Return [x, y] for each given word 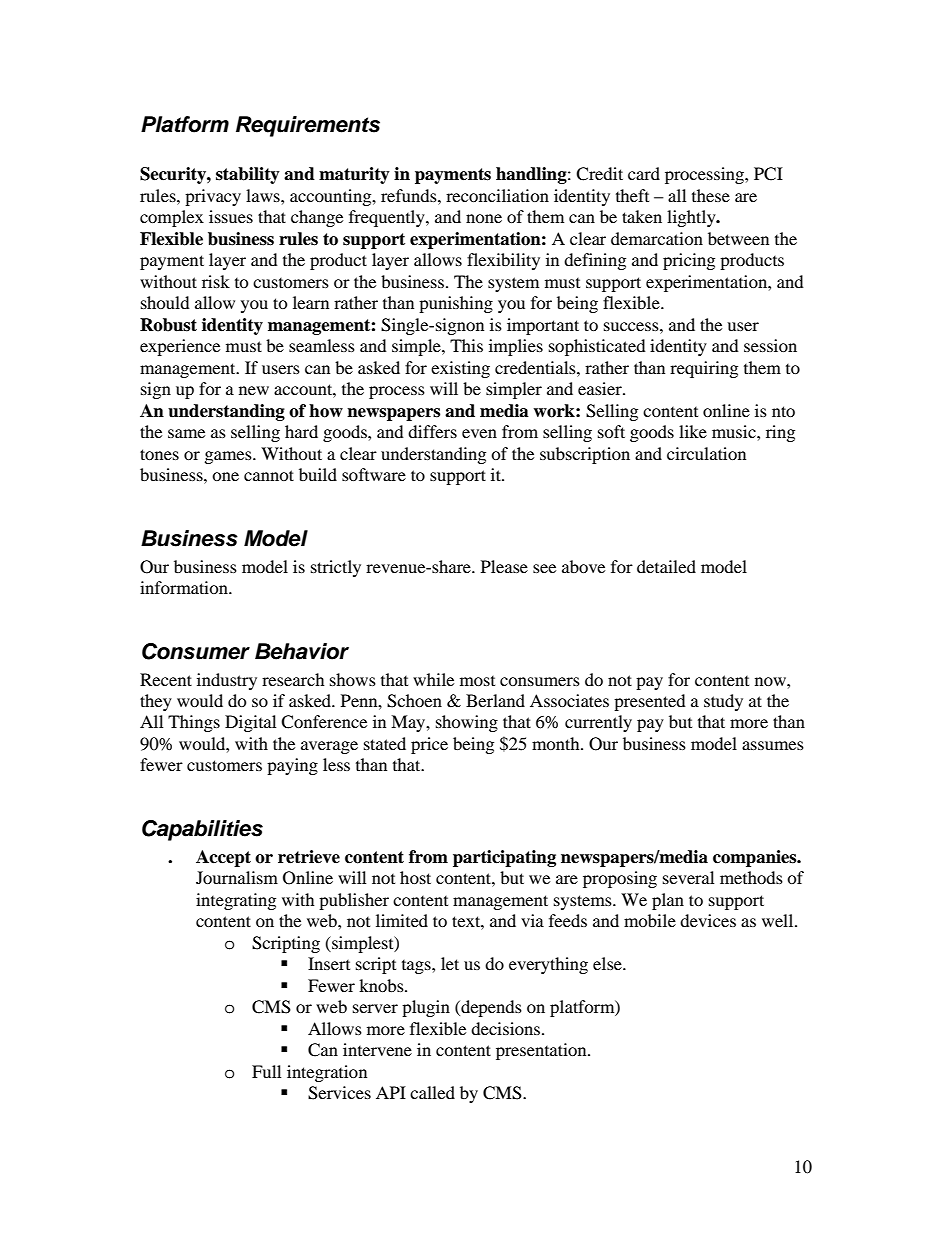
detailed [666, 566]
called [432, 1092]
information [185, 587]
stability [248, 175]
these [711, 195]
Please [504, 566]
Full [266, 1071]
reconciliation [497, 195]
